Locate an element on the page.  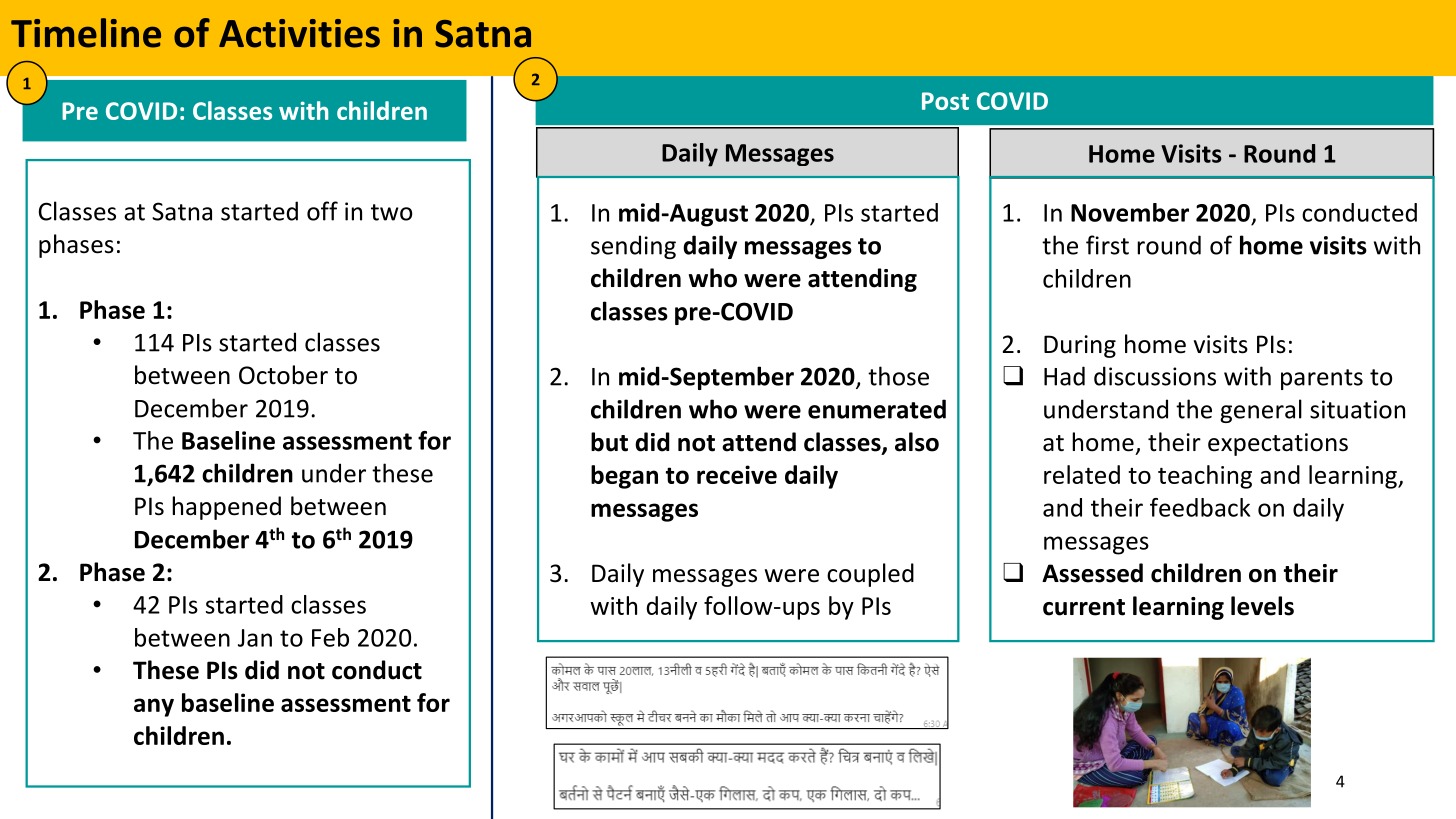
Feb is located at coordinates (330, 637).
